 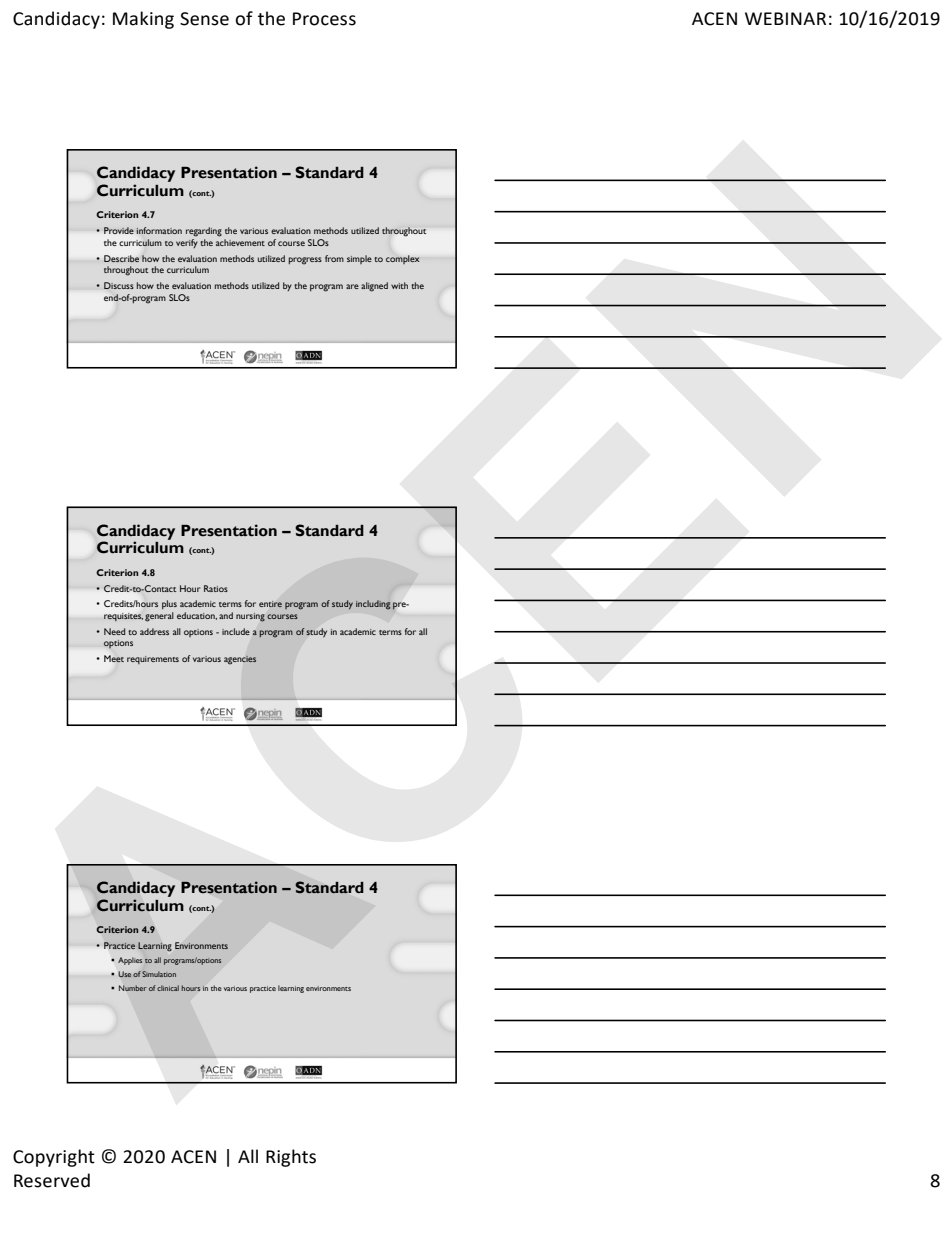 What do you see at coordinates (291, 1158) in the document?
I see `Rights` at bounding box center [291, 1158].
